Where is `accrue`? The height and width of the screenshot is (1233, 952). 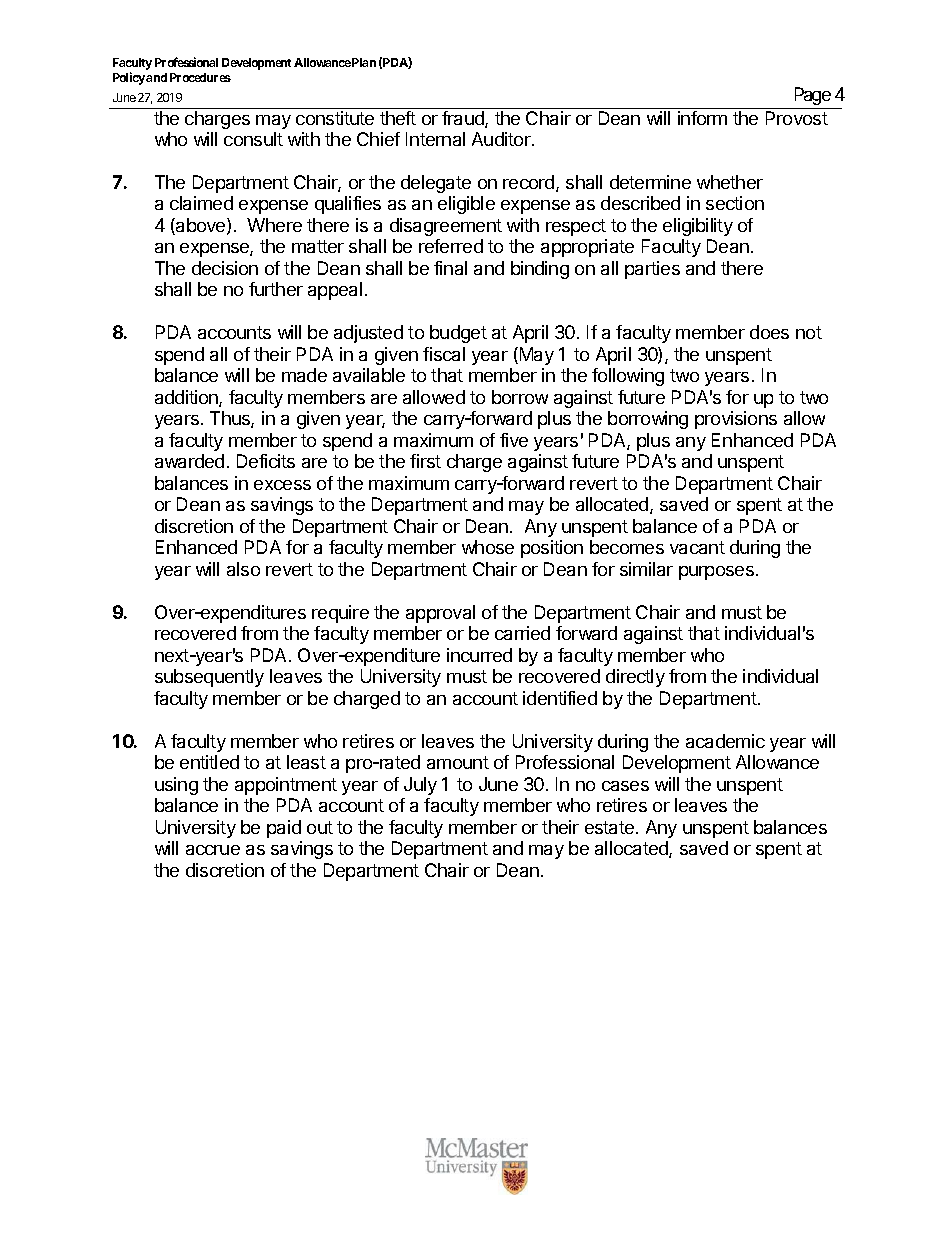 accrue is located at coordinates (213, 850).
